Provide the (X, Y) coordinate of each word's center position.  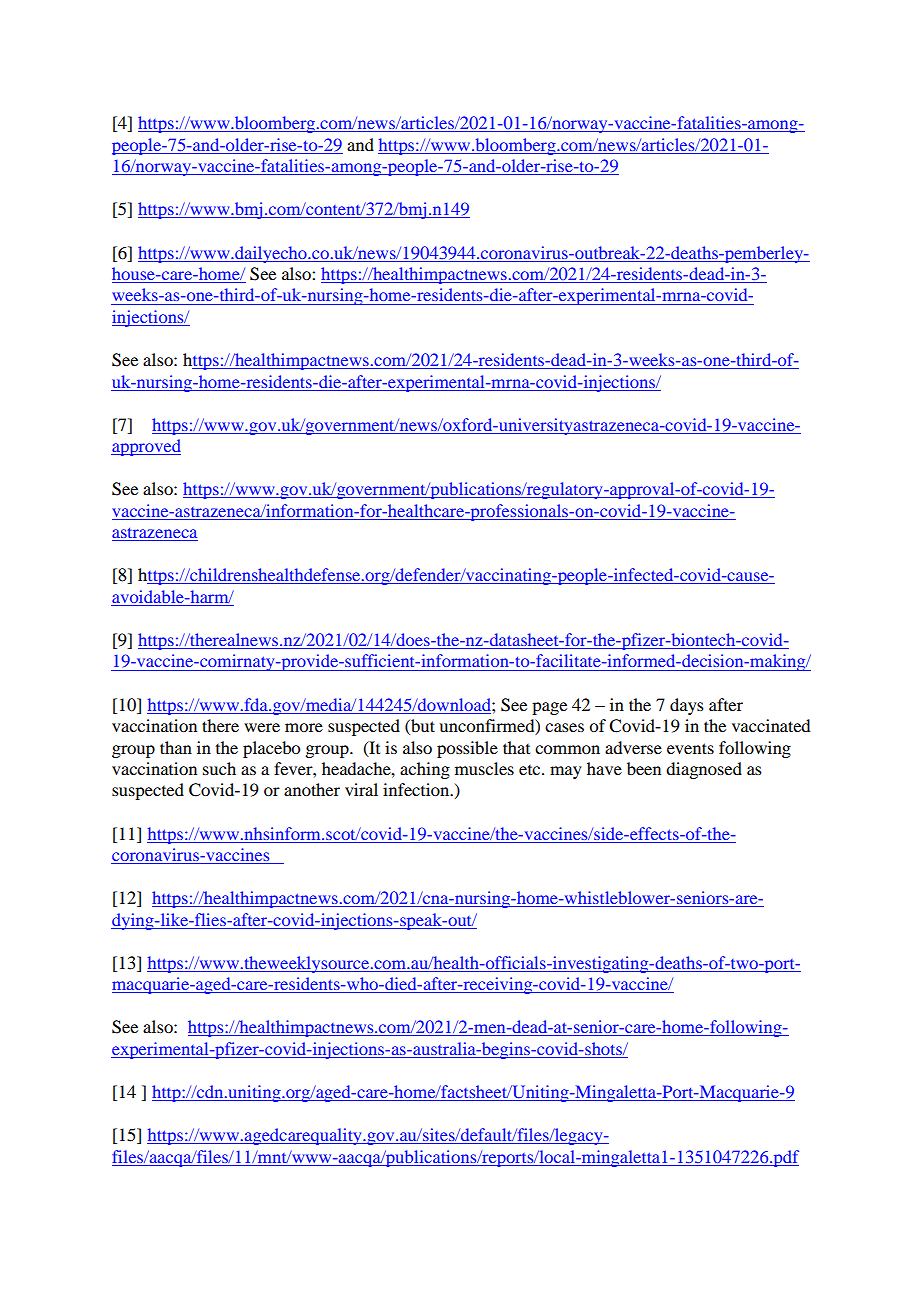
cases (564, 727)
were (262, 727)
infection (417, 789)
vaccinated (771, 725)
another (312, 789)
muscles (484, 768)
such (219, 768)
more (304, 727)
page (549, 708)
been (644, 768)
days (687, 706)
